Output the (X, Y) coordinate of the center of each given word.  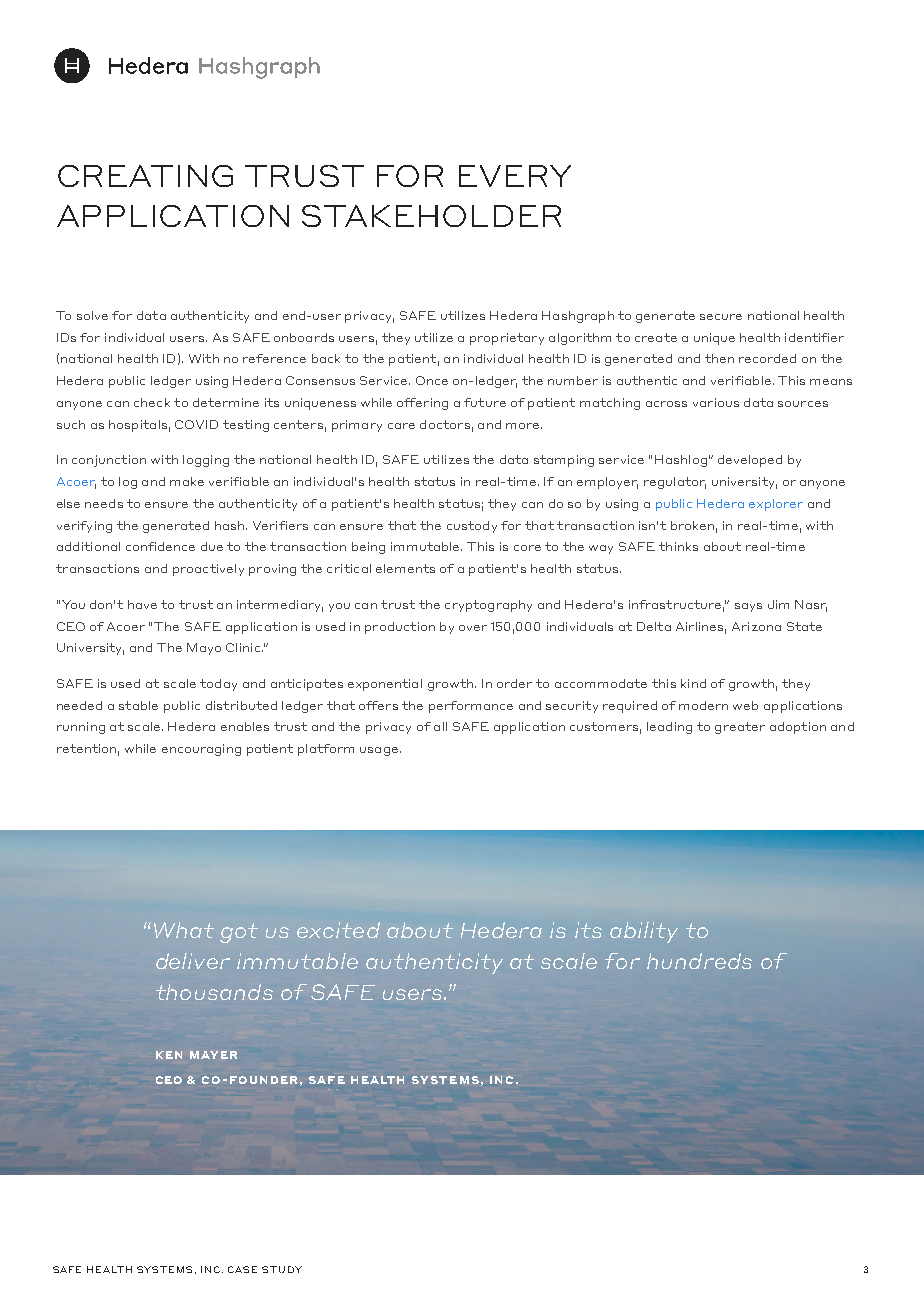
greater (740, 728)
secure (721, 317)
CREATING (145, 176)
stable (138, 705)
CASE (242, 1269)
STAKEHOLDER (431, 216)
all (440, 726)
